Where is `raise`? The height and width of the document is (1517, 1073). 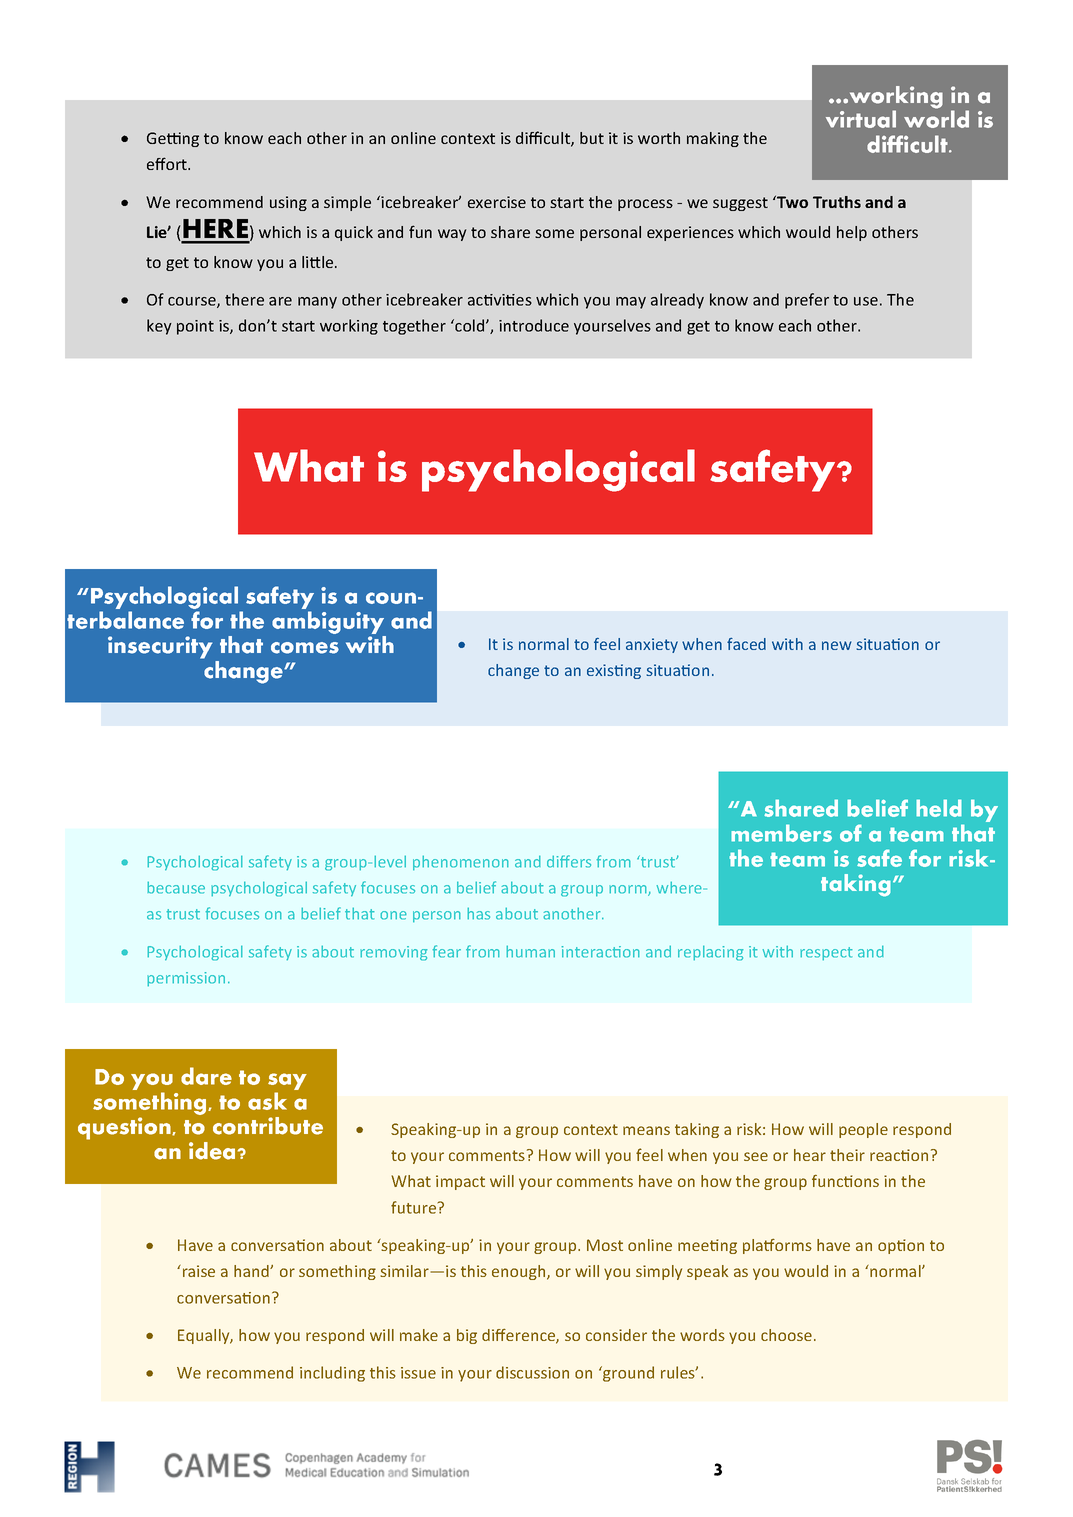
raise is located at coordinates (197, 1271).
